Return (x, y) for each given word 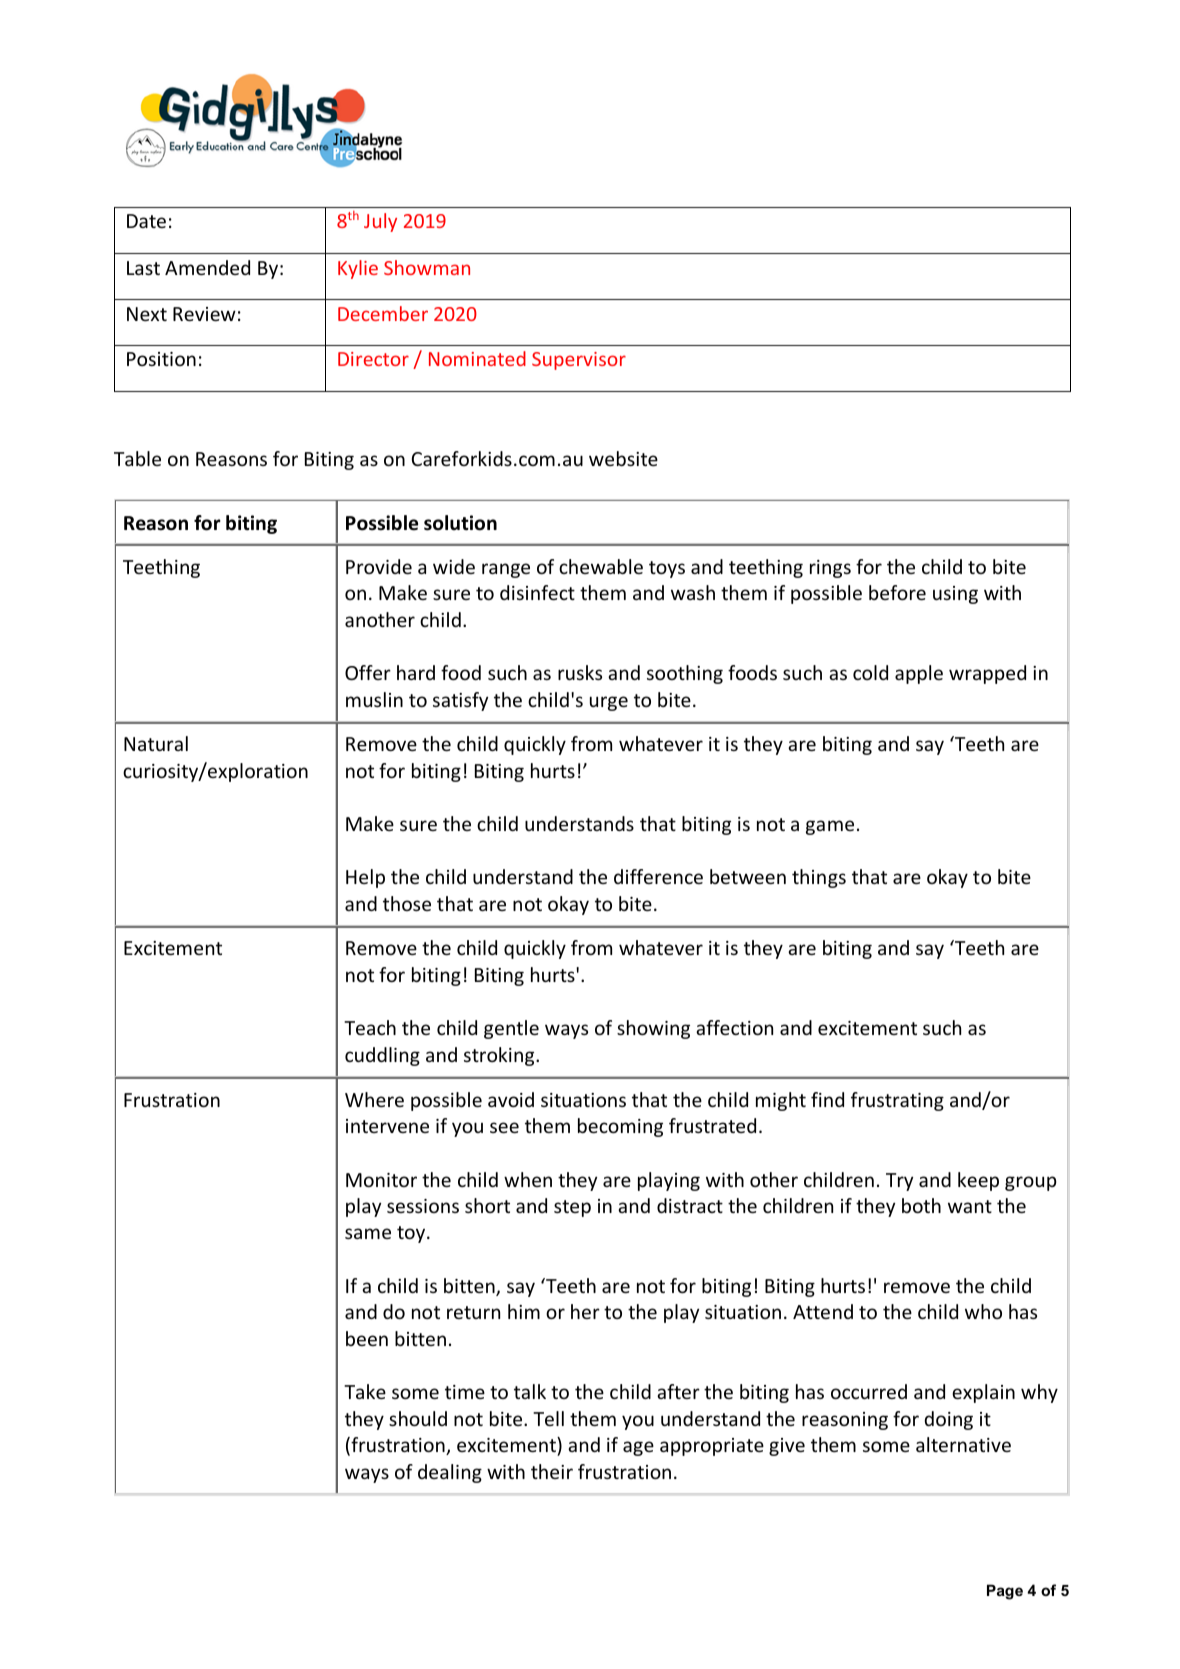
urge (609, 703)
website (623, 458)
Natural (156, 743)
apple (919, 674)
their (552, 1471)
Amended (207, 267)
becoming (620, 1127)
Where (374, 1099)
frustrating (897, 1101)
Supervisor (579, 361)
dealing (450, 1473)
